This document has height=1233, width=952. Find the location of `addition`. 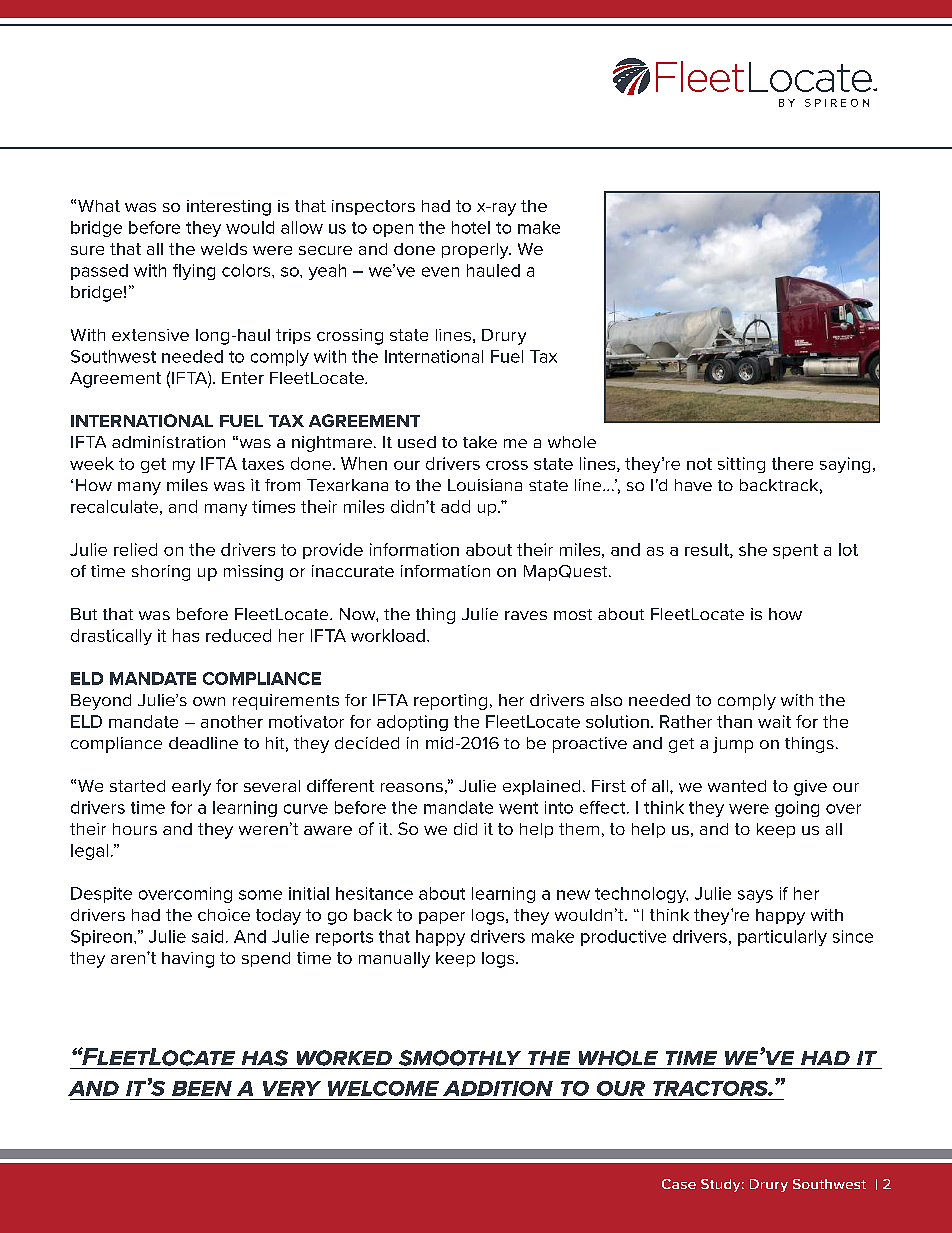

addition is located at coordinates (498, 1088).
